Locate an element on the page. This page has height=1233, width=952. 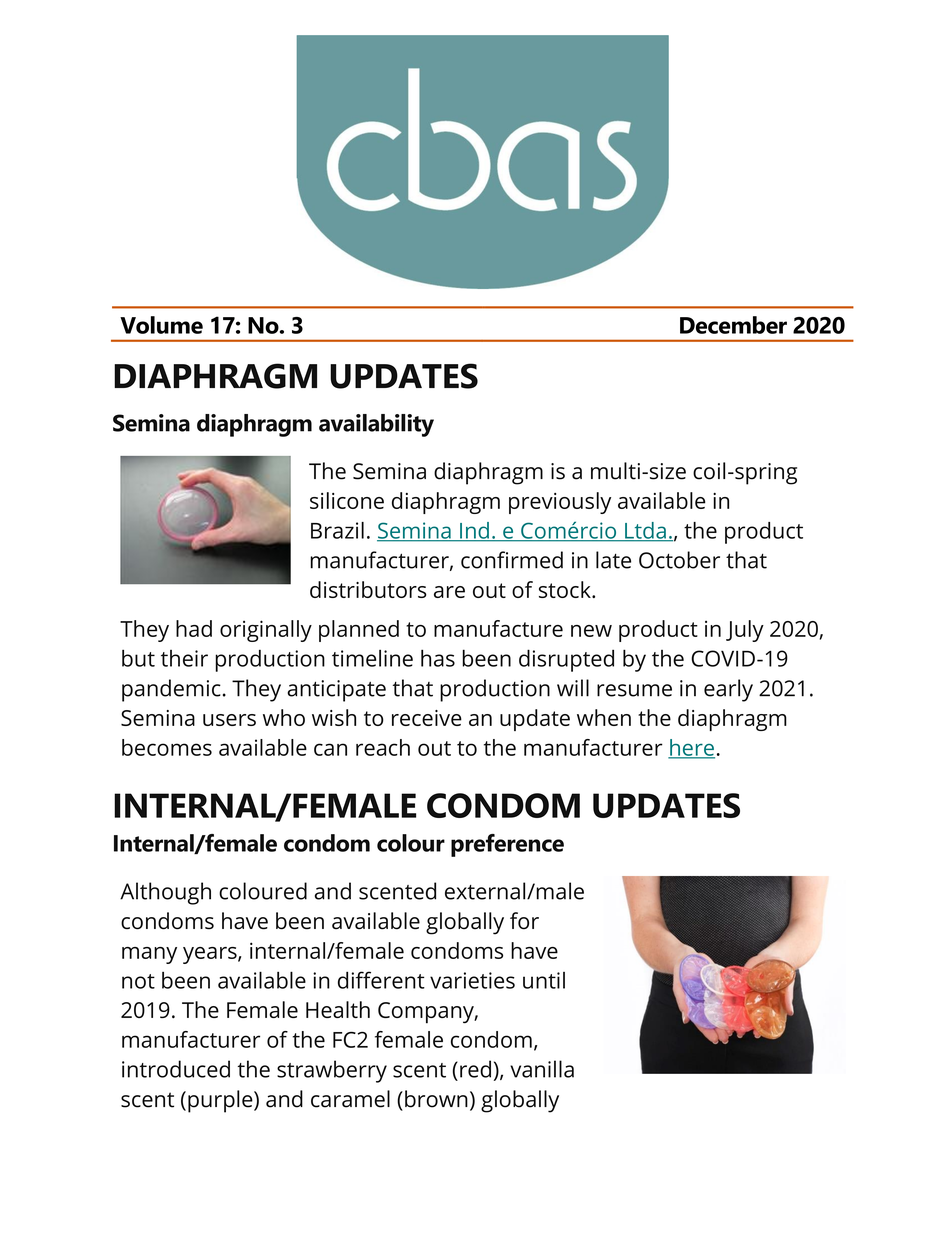
December is located at coordinates (733, 325).
